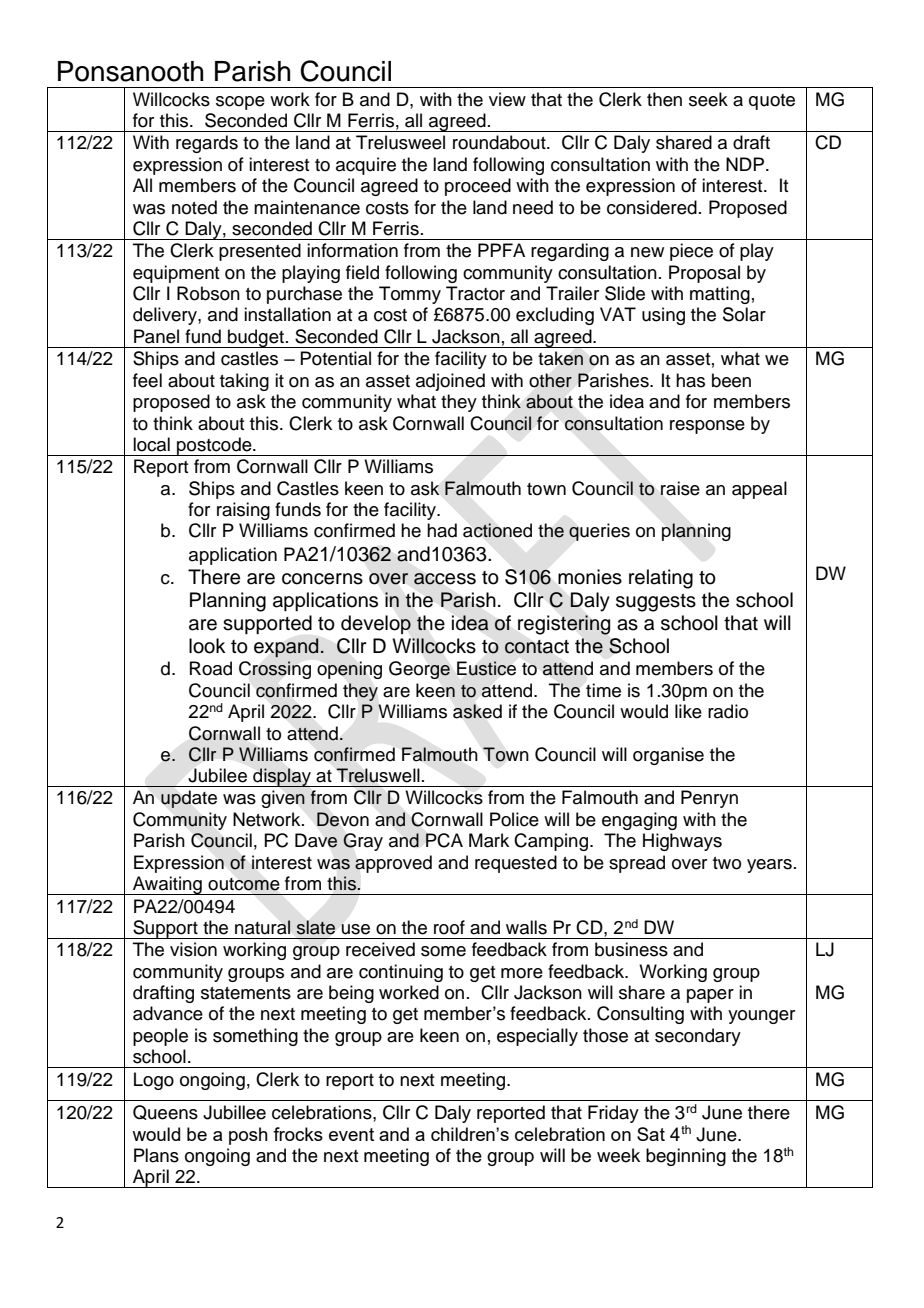 The width and height of the document is (924, 1308). I want to click on outcome, so click(243, 884).
